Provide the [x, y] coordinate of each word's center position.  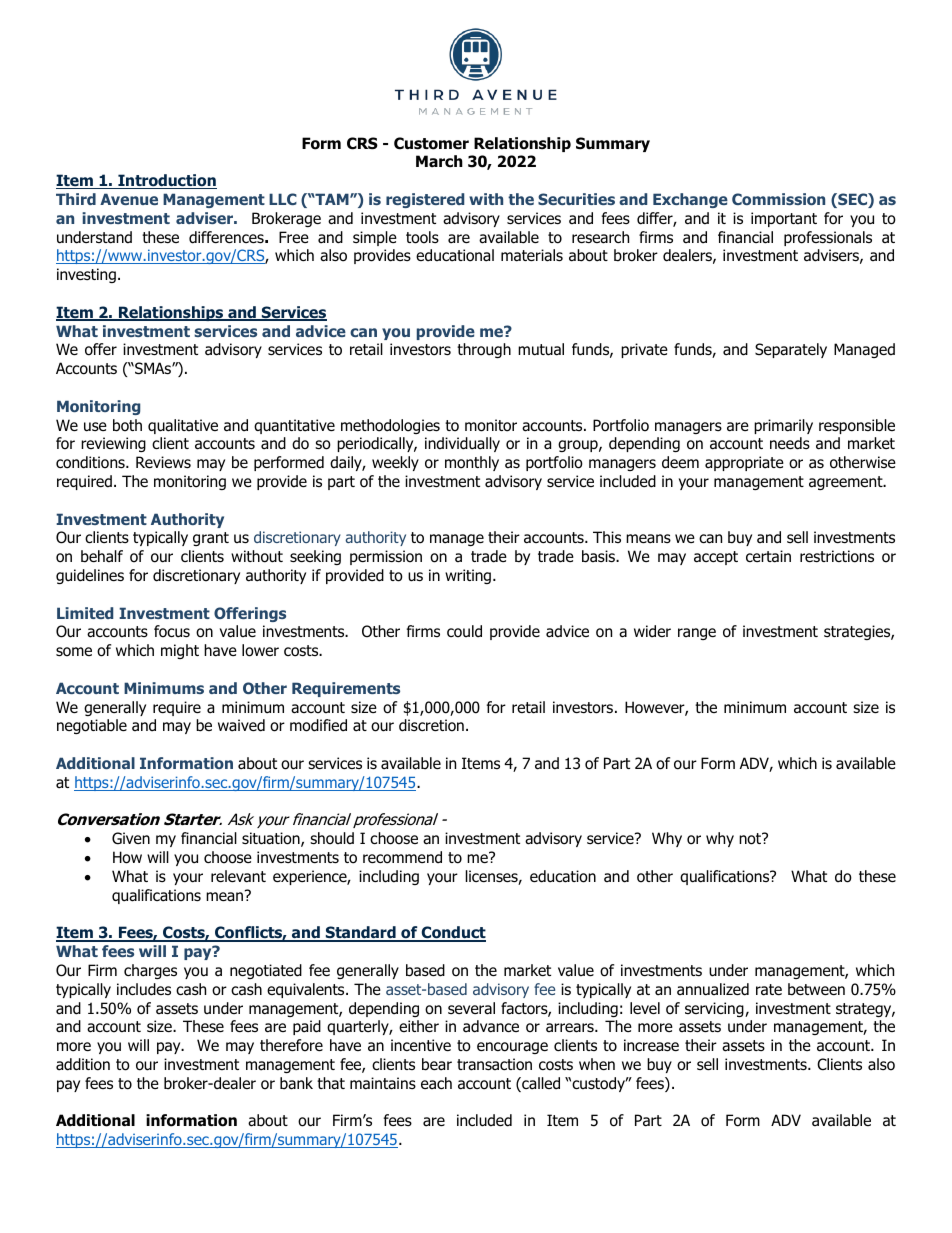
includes [144, 989]
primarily [783, 426]
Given [131, 838]
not [751, 839]
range [697, 634]
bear [437, 1064]
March [439, 161]
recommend [402, 857]
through [484, 350]
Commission [778, 199]
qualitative [183, 426]
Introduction [166, 181]
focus [172, 631]
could [464, 631]
